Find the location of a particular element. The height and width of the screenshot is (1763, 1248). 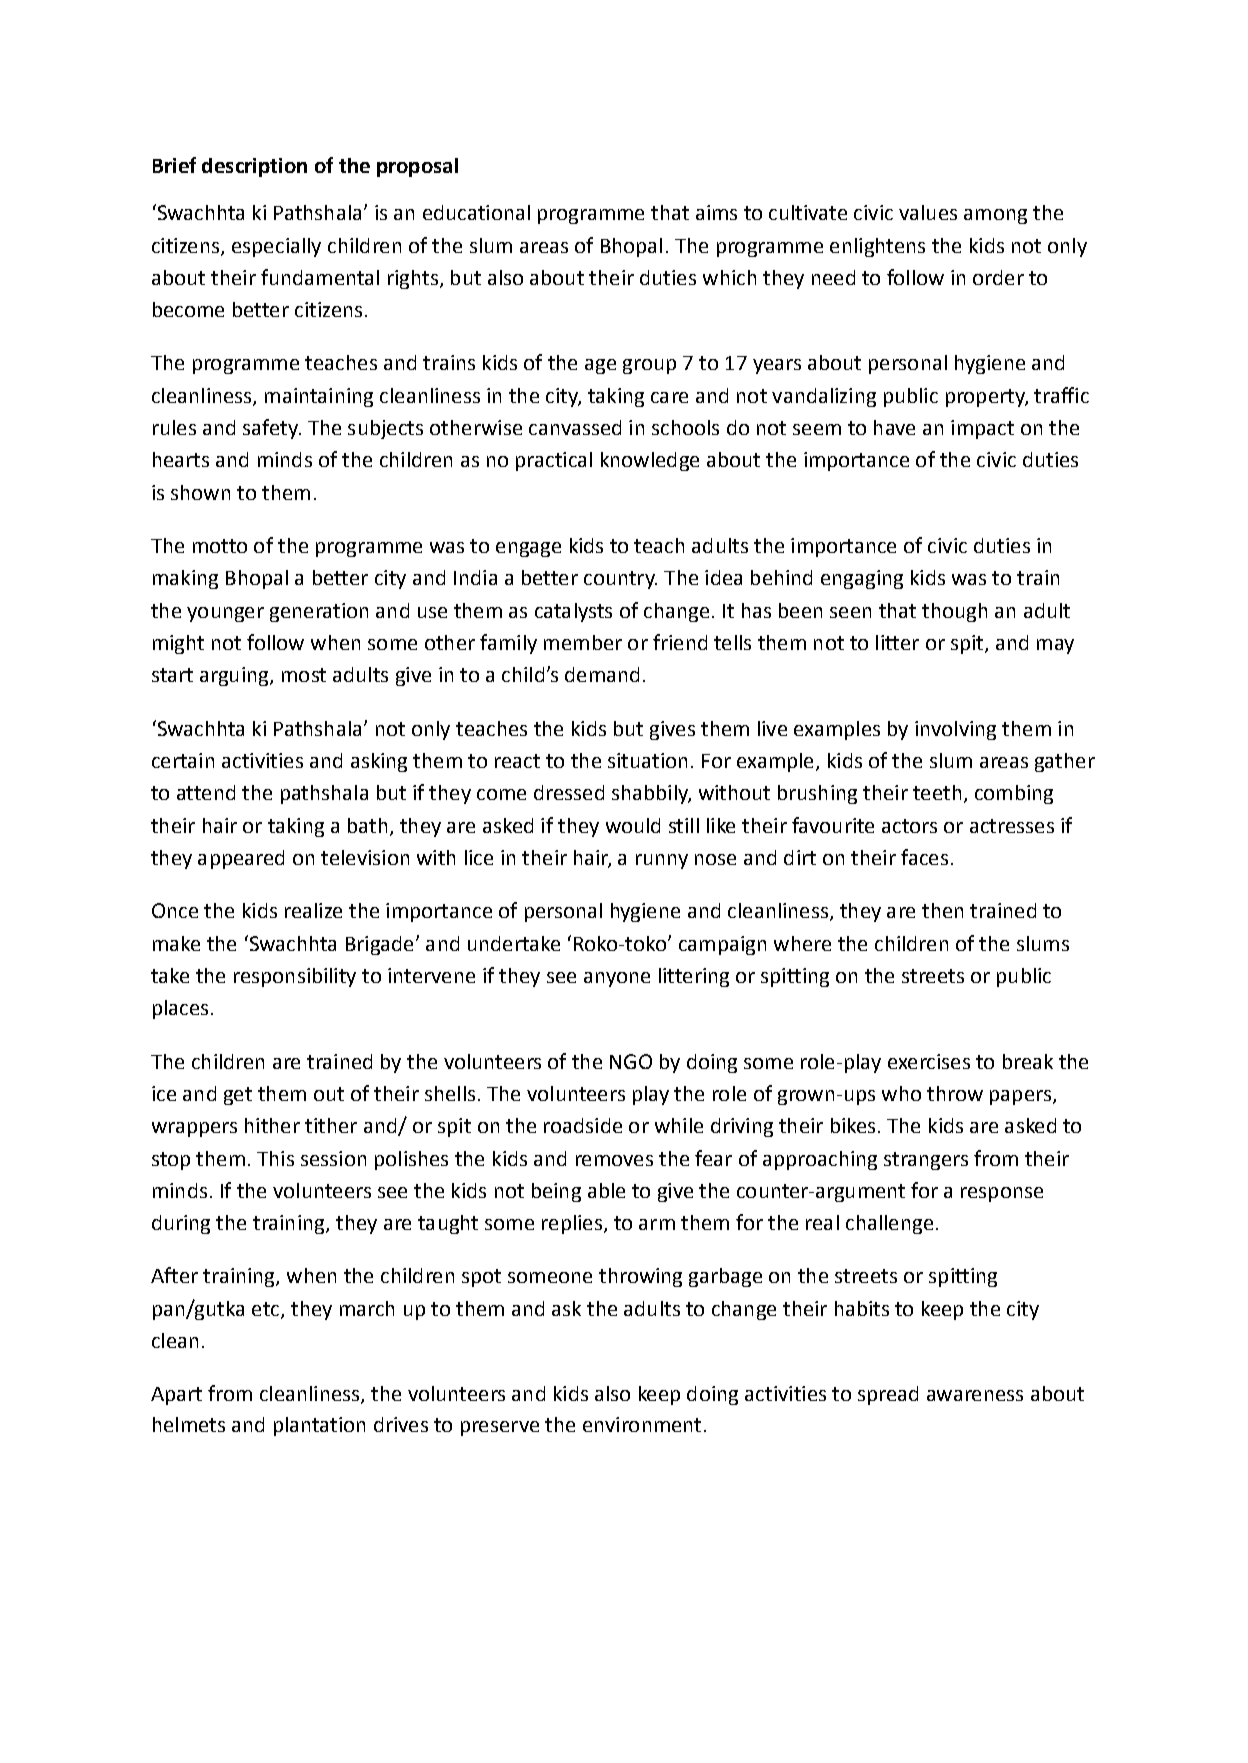

attend is located at coordinates (206, 792).
